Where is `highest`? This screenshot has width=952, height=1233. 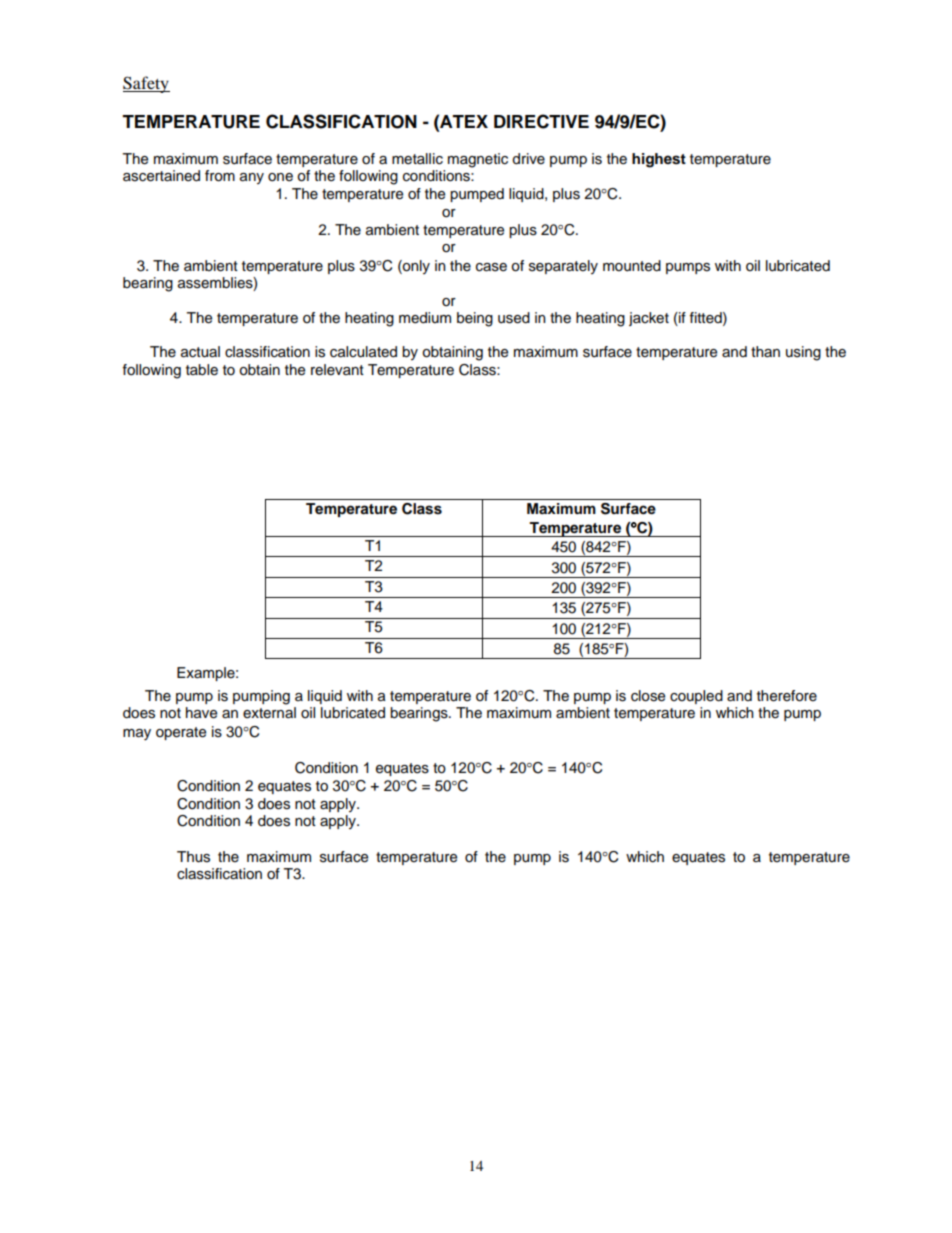 highest is located at coordinates (659, 160).
